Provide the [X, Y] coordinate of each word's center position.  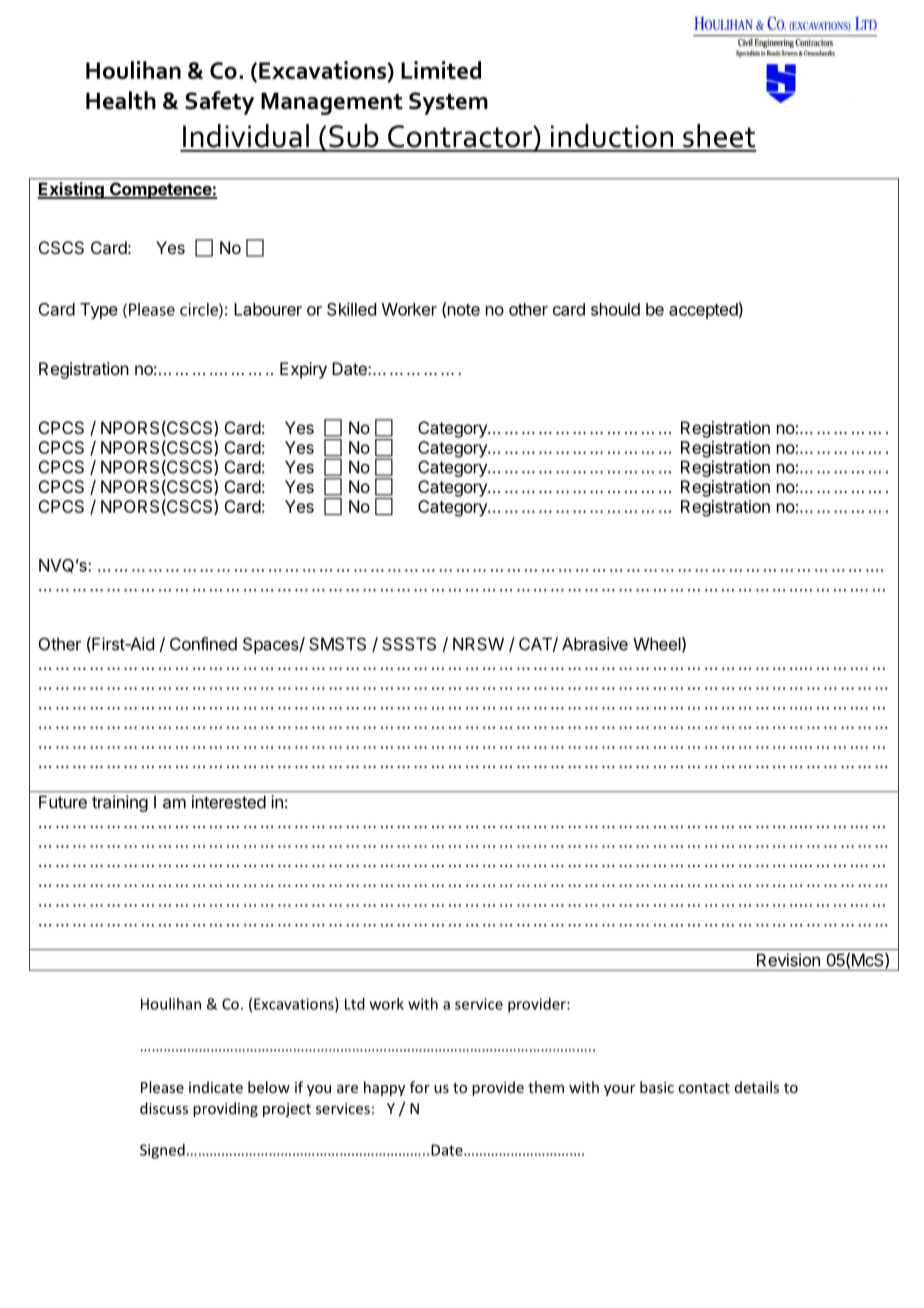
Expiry [303, 370]
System [448, 103]
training [120, 803]
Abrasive [595, 644]
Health [121, 100]
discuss [164, 1108]
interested [229, 802]
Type [99, 311]
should [615, 309]
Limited [441, 70]
